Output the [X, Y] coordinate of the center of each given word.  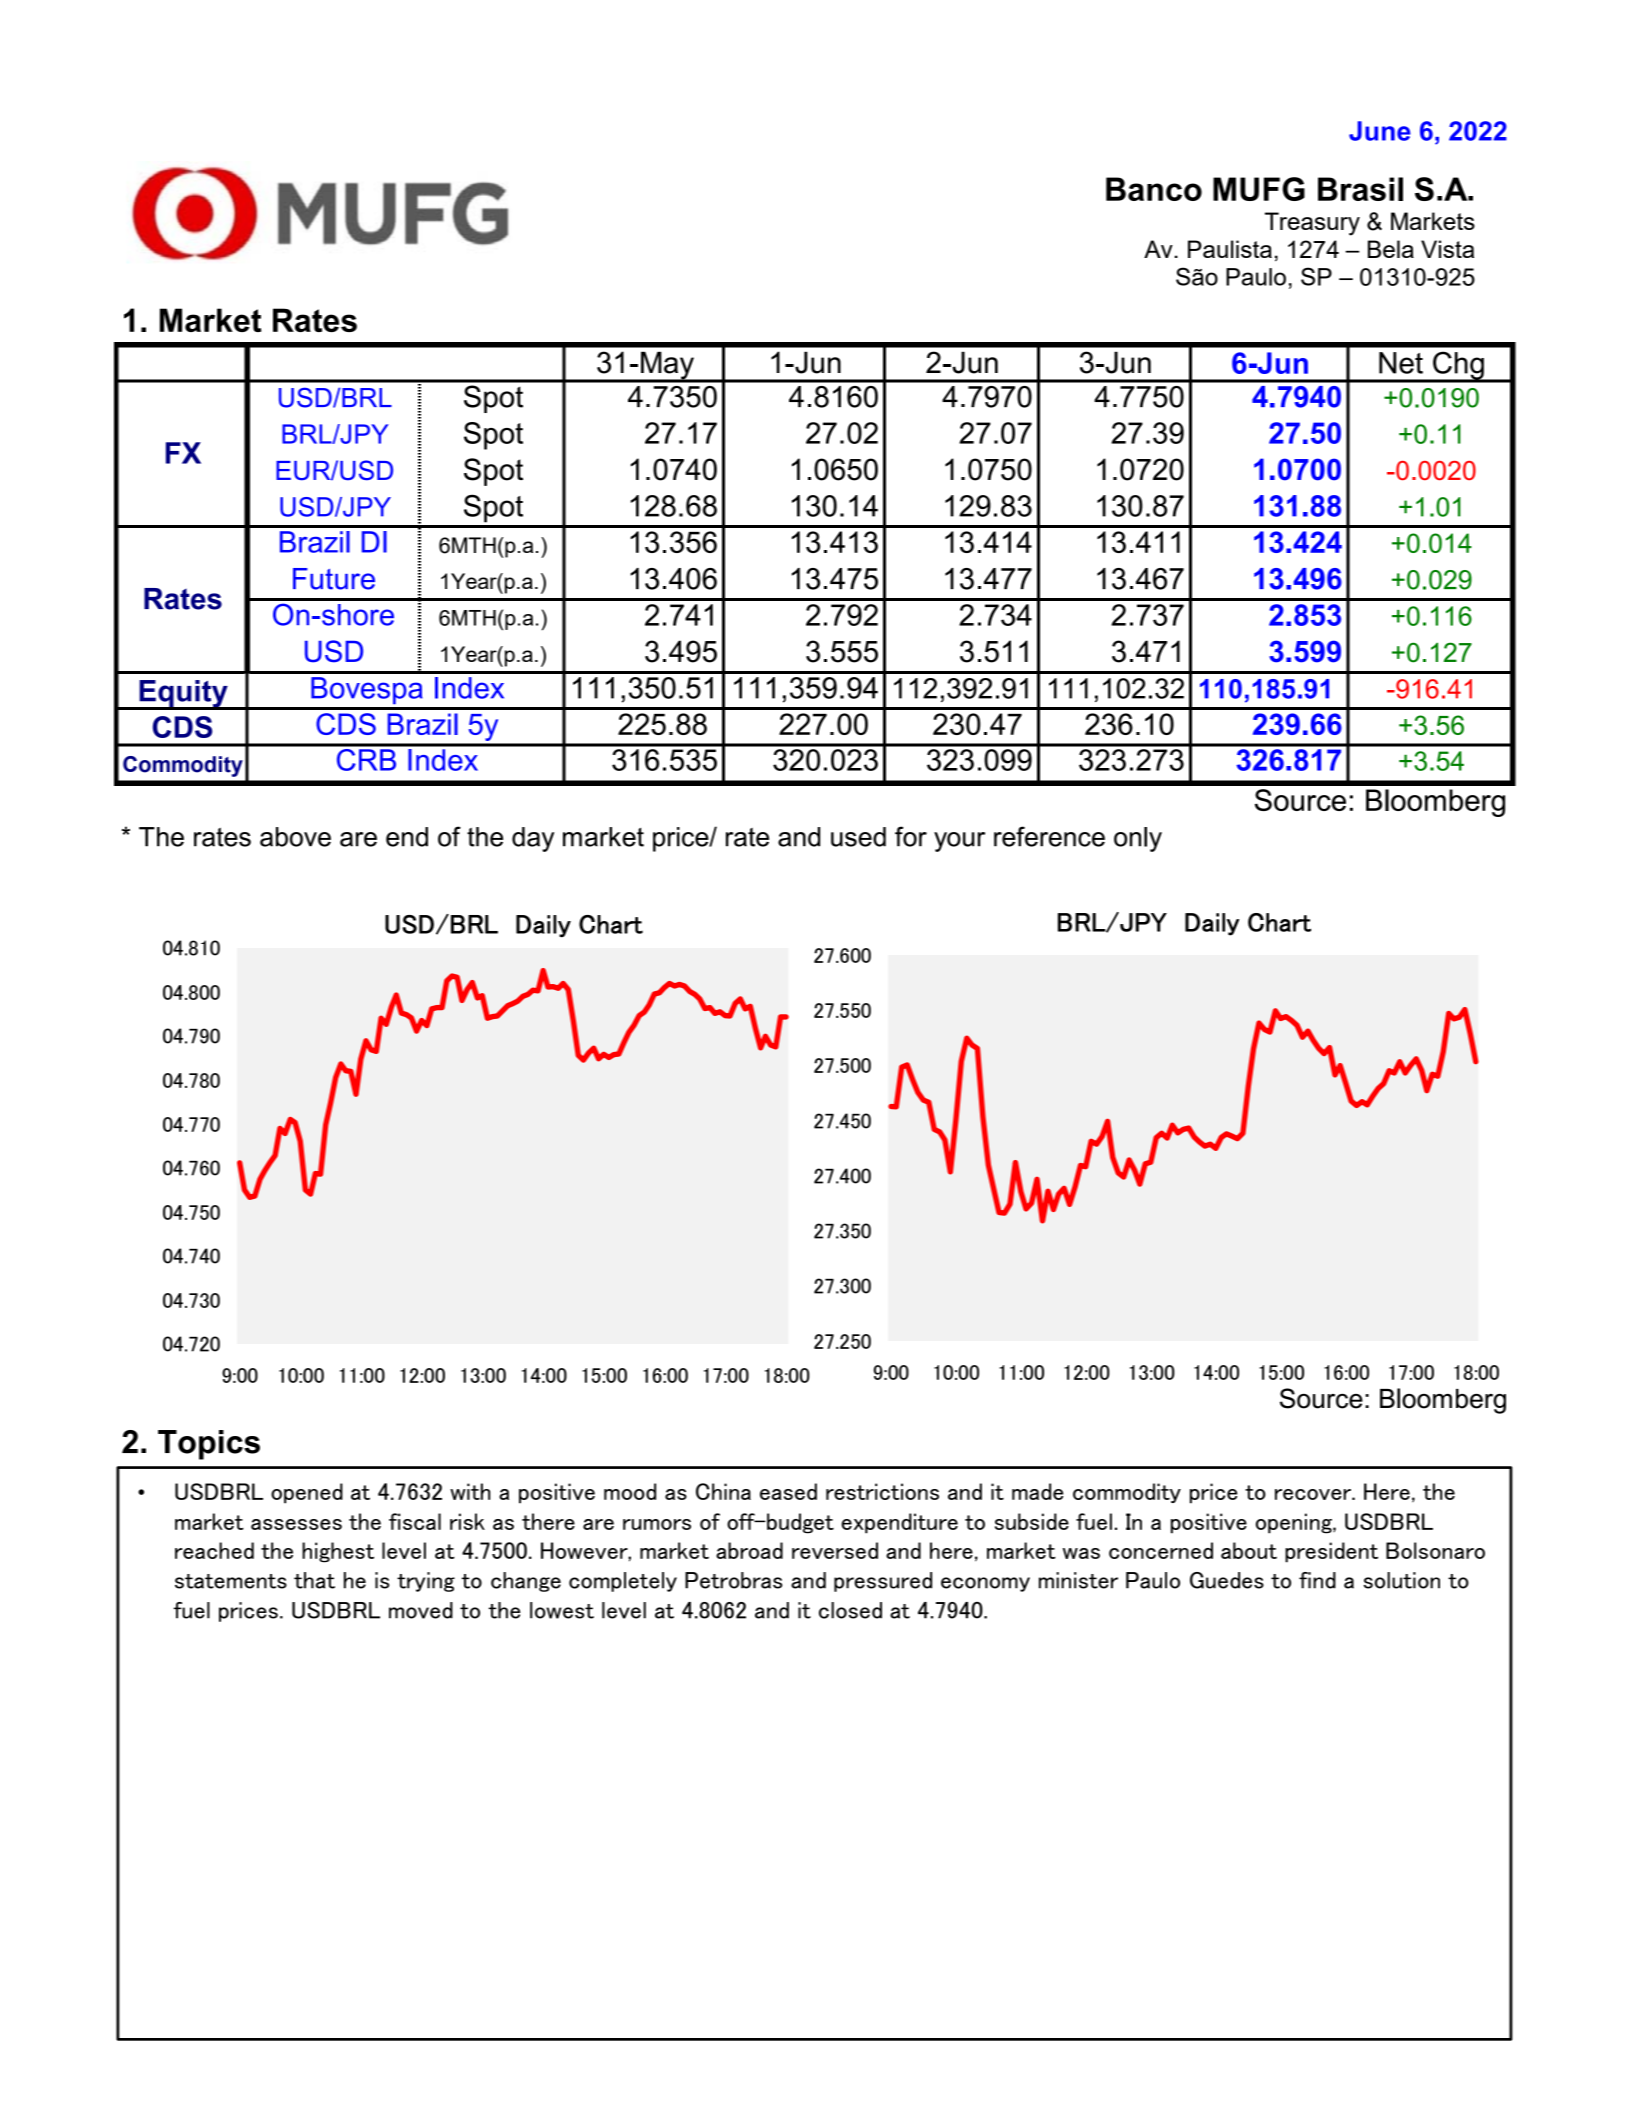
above [295, 837]
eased [788, 1491]
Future [334, 579]
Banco [1154, 189]
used [858, 837]
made [1037, 1491]
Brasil [1360, 189]
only [1138, 839]
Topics [209, 1445]
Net [1401, 363]
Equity [183, 695]
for [911, 836]
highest [338, 1552]
